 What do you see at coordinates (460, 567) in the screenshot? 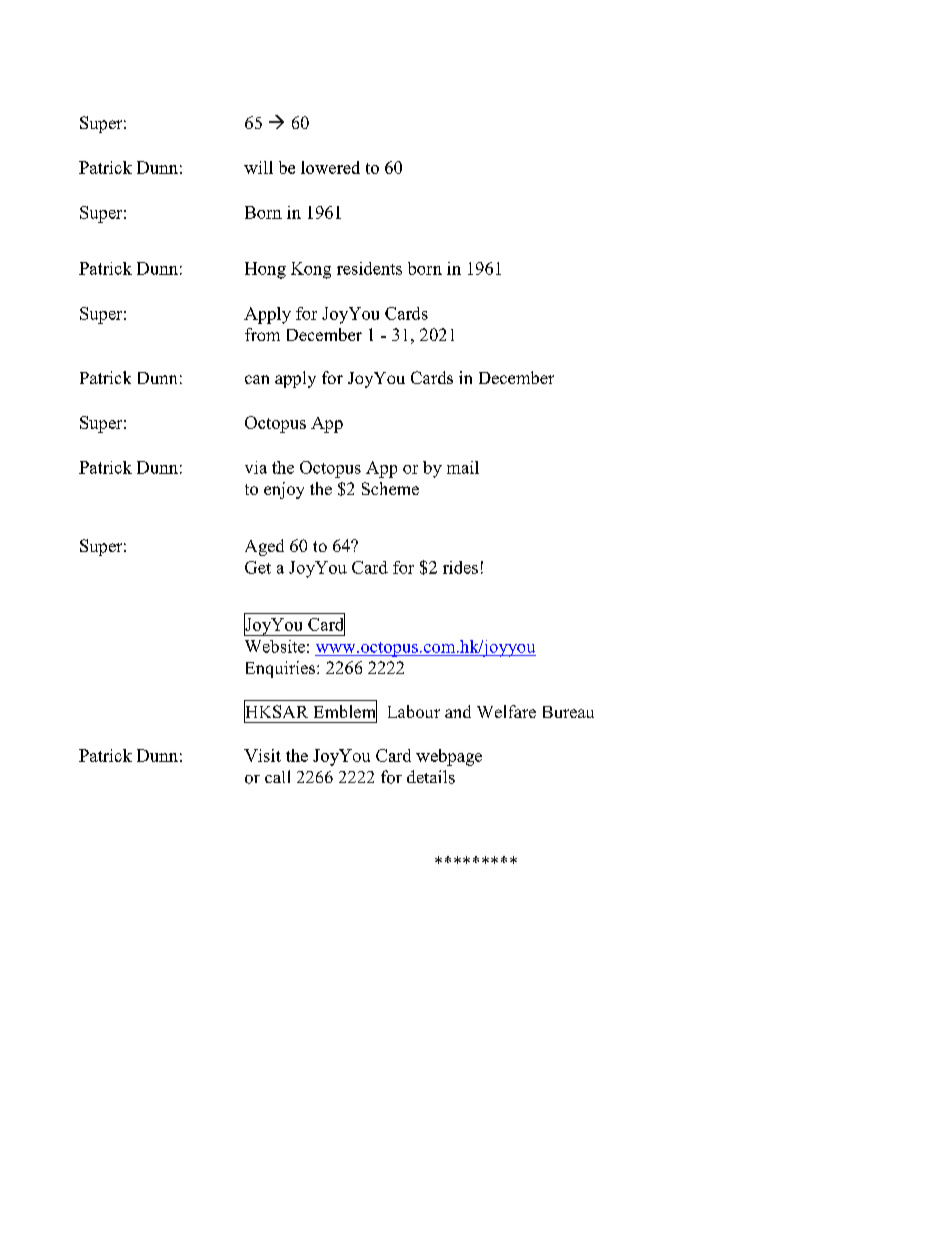
I see `rides` at bounding box center [460, 567].
